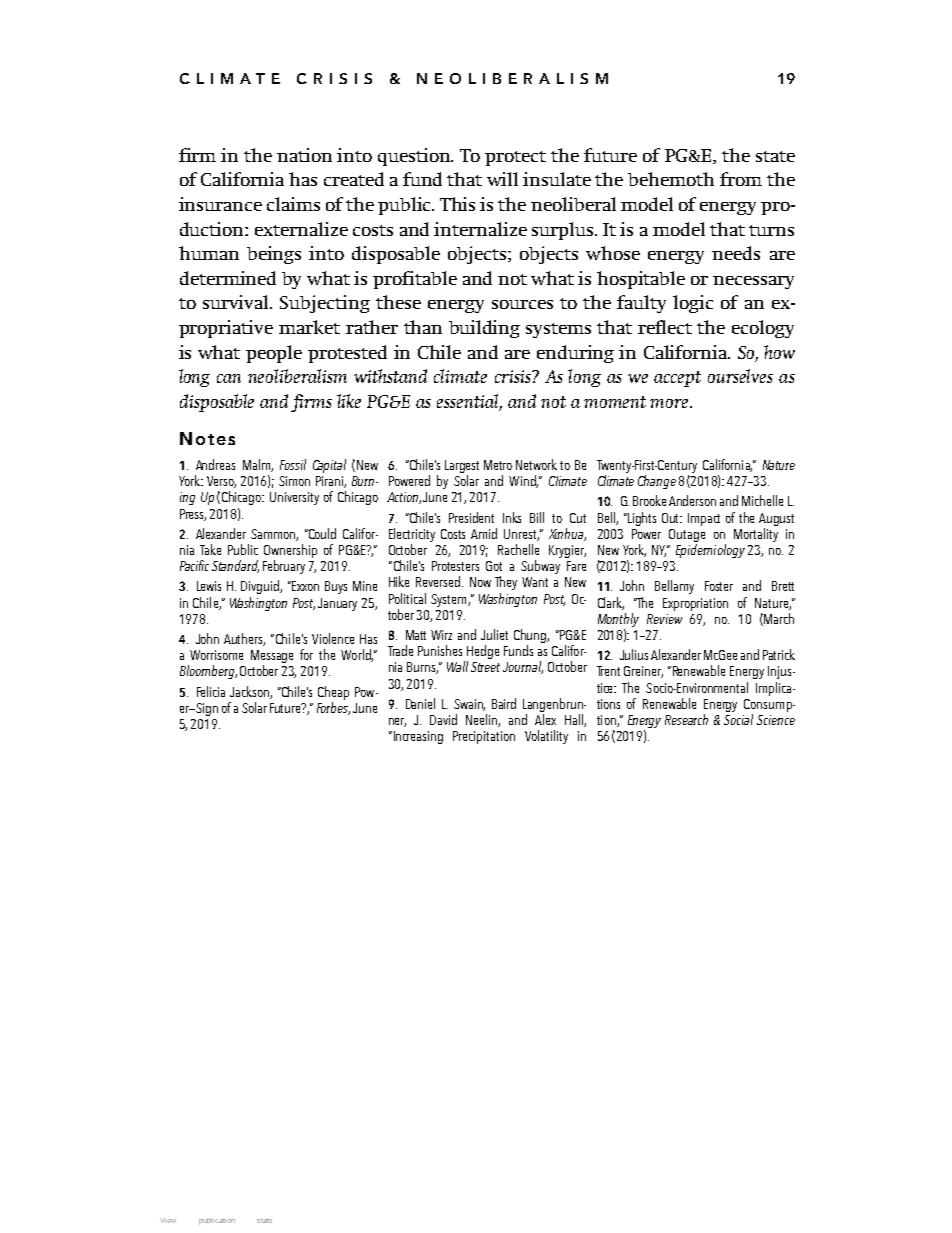  Describe the element at coordinates (686, 719) in the document. I see `Research` at that location.
